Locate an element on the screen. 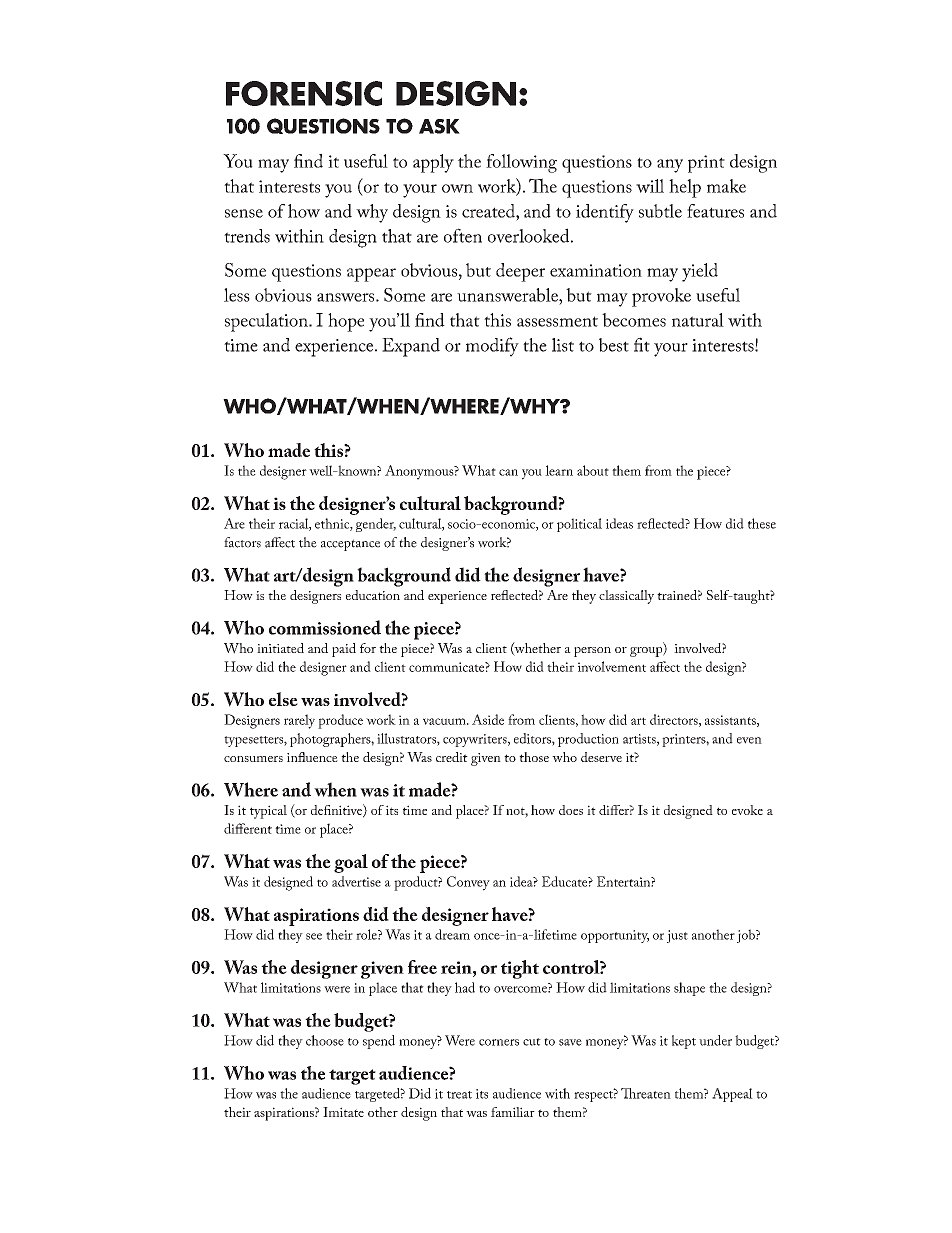 The height and width of the screenshot is (1233, 952). FORENSIC is located at coordinates (304, 93).
